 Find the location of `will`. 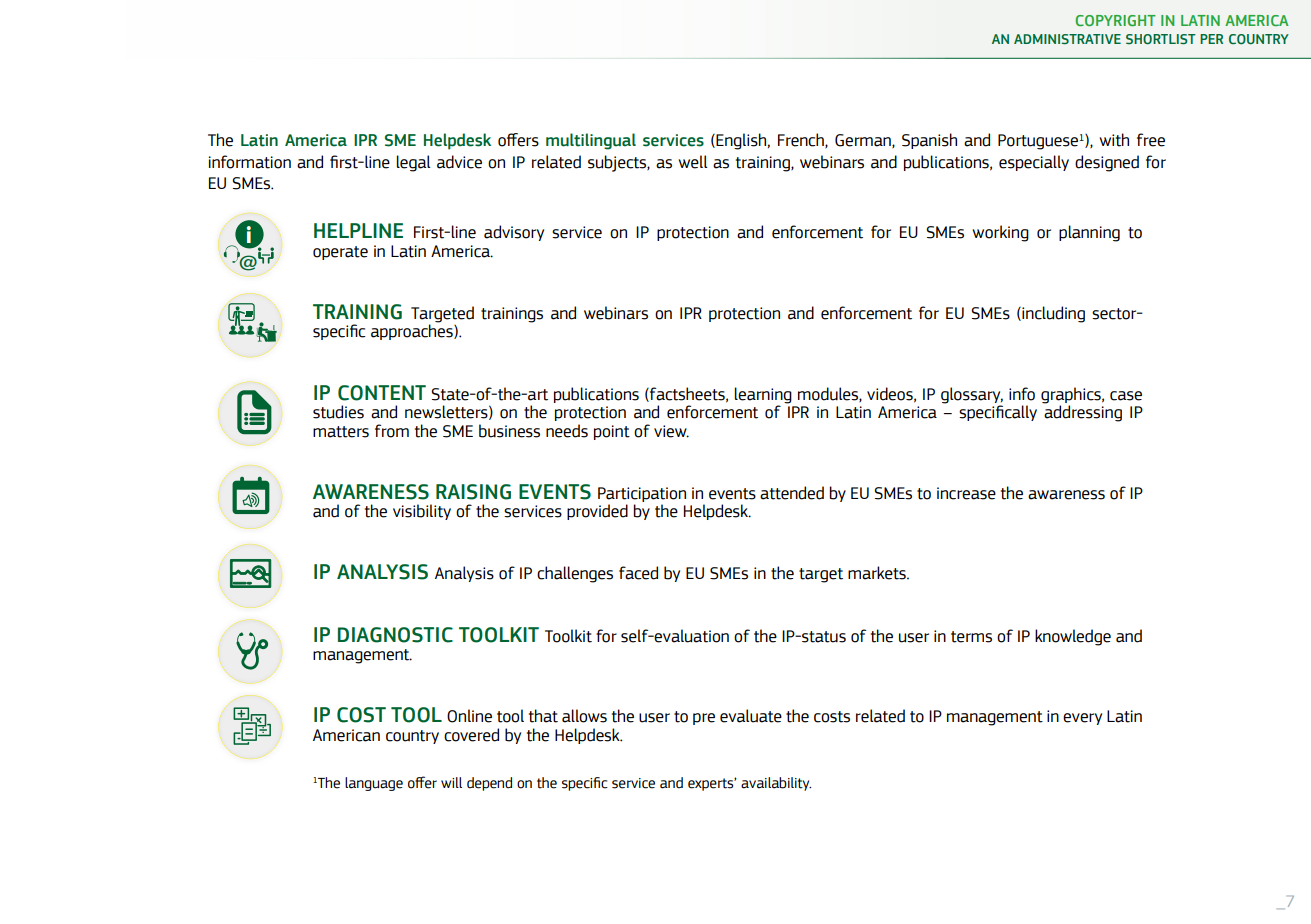

will is located at coordinates (451, 782).
